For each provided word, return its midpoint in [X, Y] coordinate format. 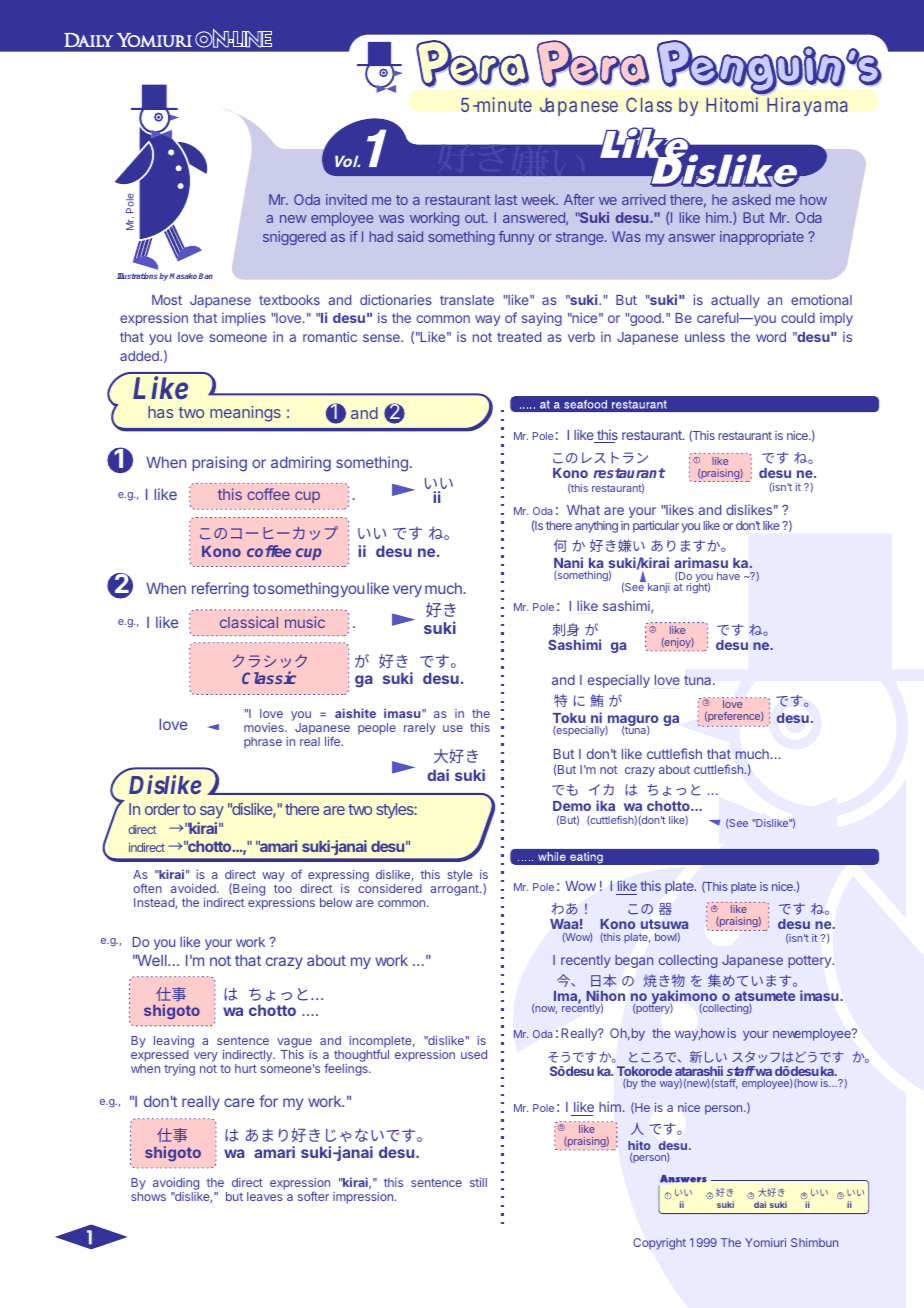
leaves [265, 1196]
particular [656, 527]
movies [265, 727]
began [634, 961]
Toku [569, 718]
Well [152, 960]
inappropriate [762, 238]
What [583, 510]
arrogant [455, 890]
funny [517, 238]
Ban [206, 276]
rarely [420, 729]
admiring [301, 464]
